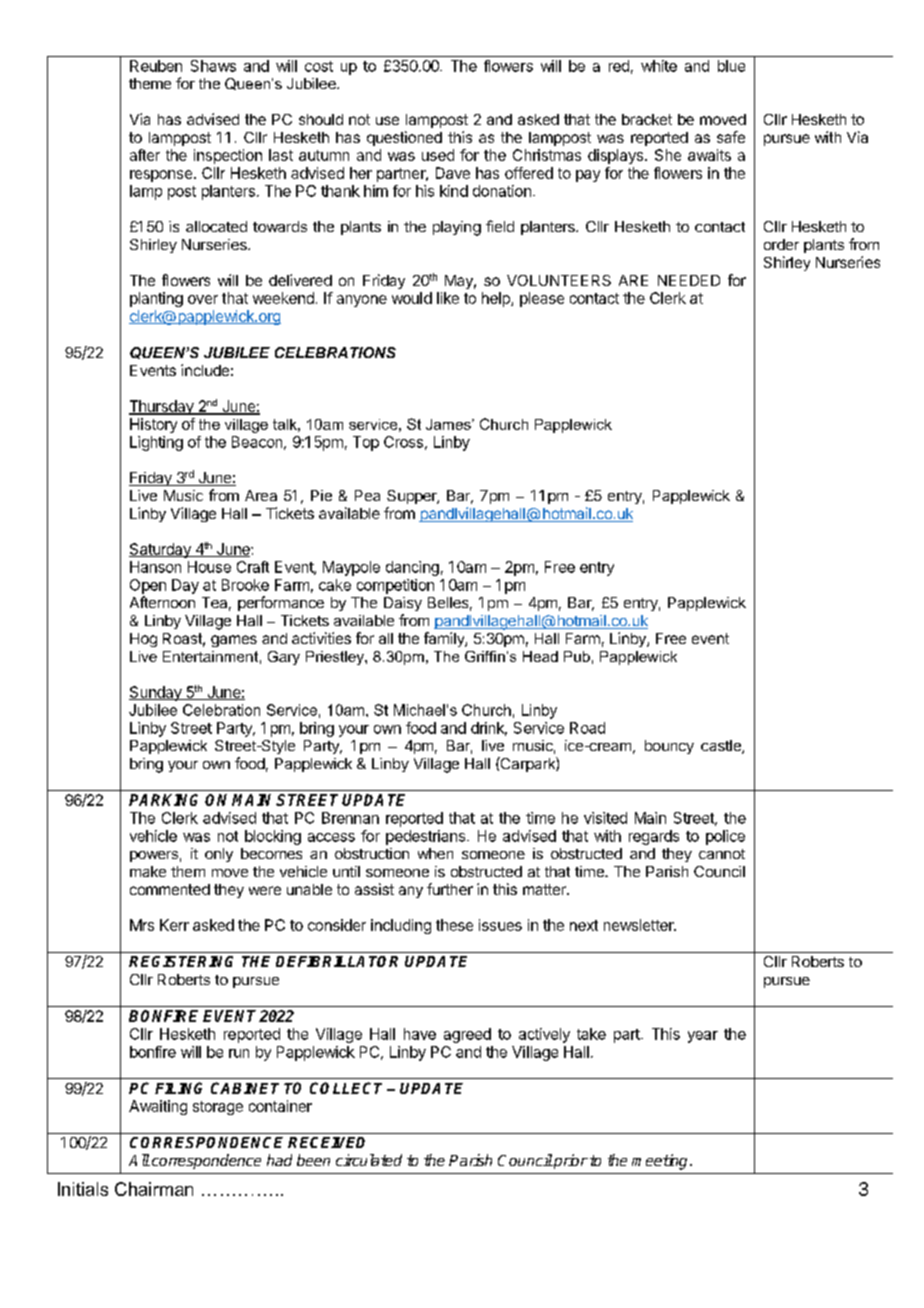 Image resolution: width=924 pixels, height=1308 pixels. Describe the element at coordinates (450, 889) in the screenshot. I see `further` at that location.
